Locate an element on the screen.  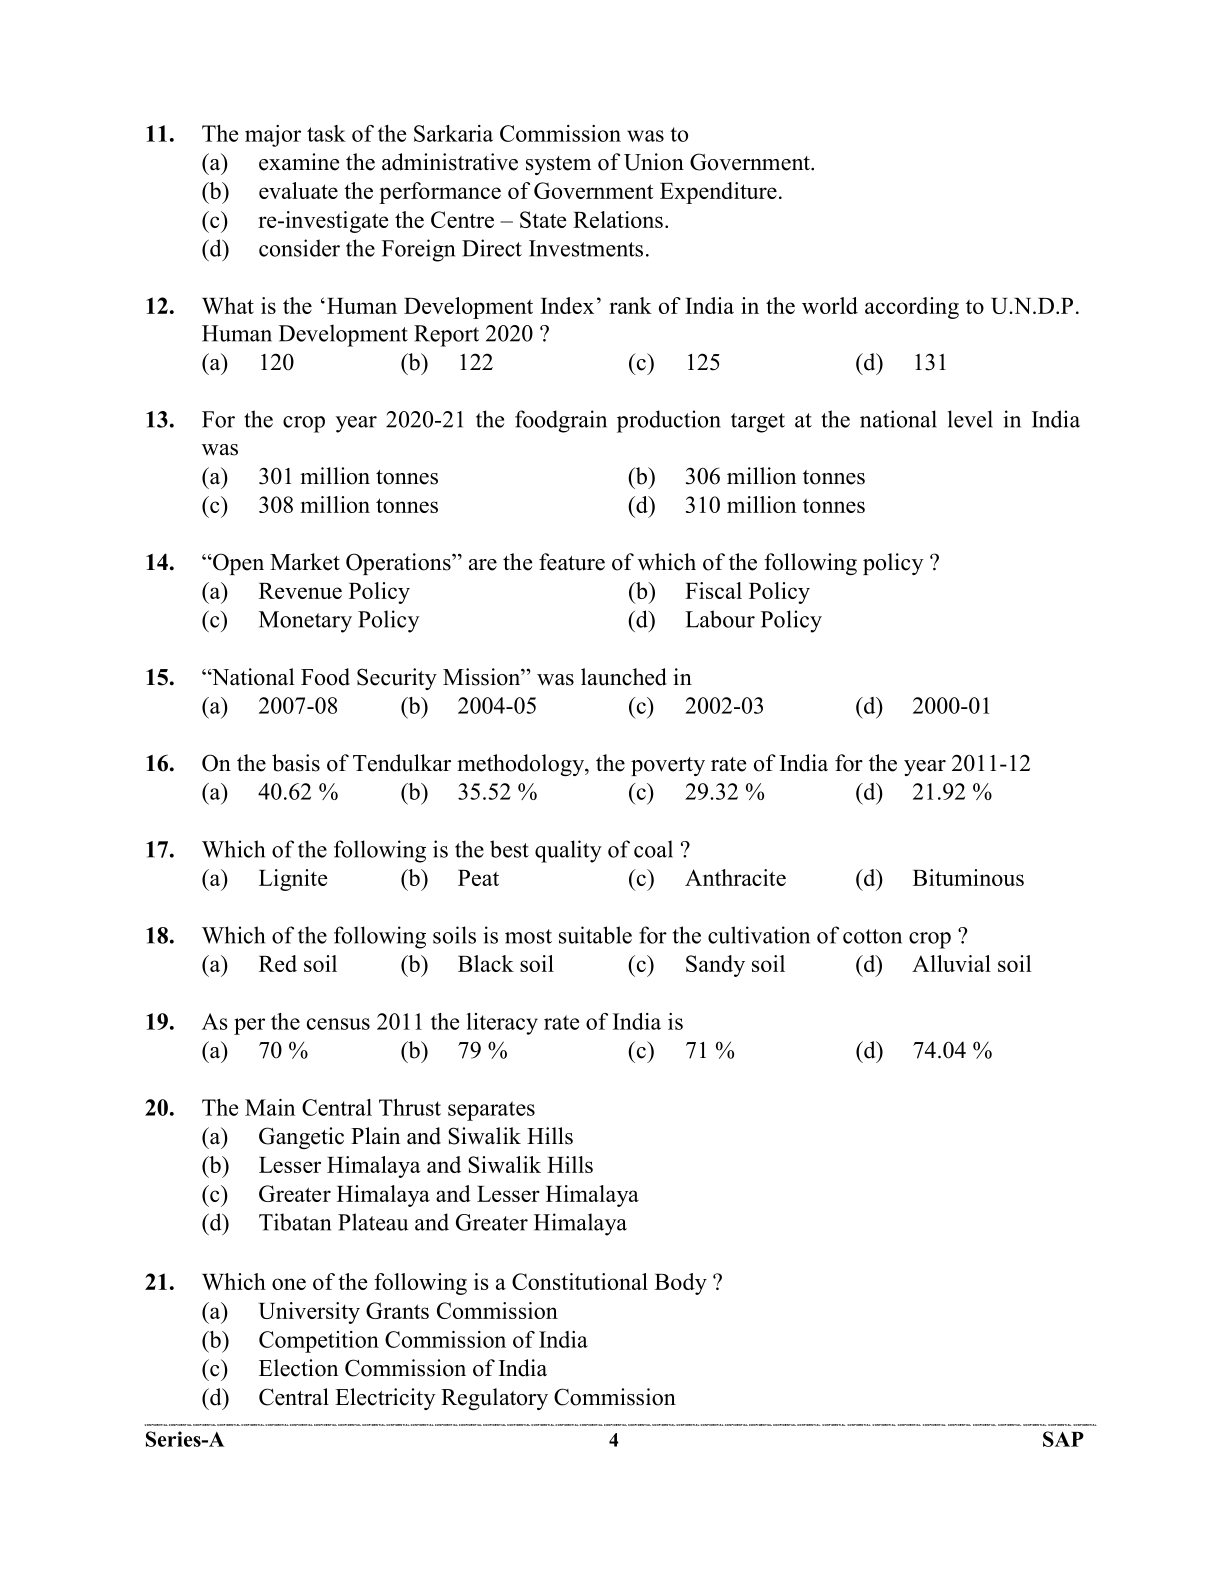
Fiscal is located at coordinates (713, 590).
